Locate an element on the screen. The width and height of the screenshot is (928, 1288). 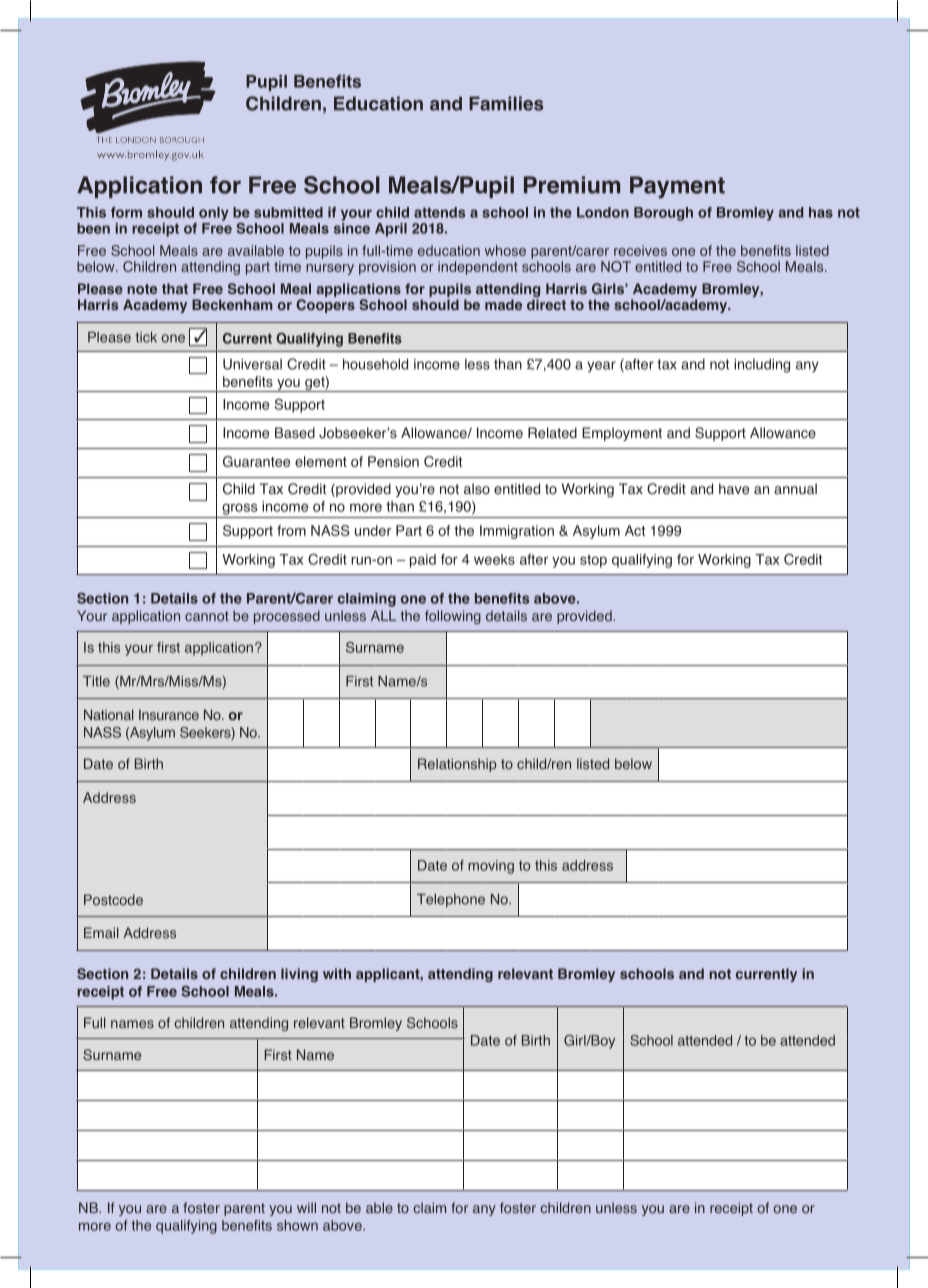
will is located at coordinates (306, 1207).
